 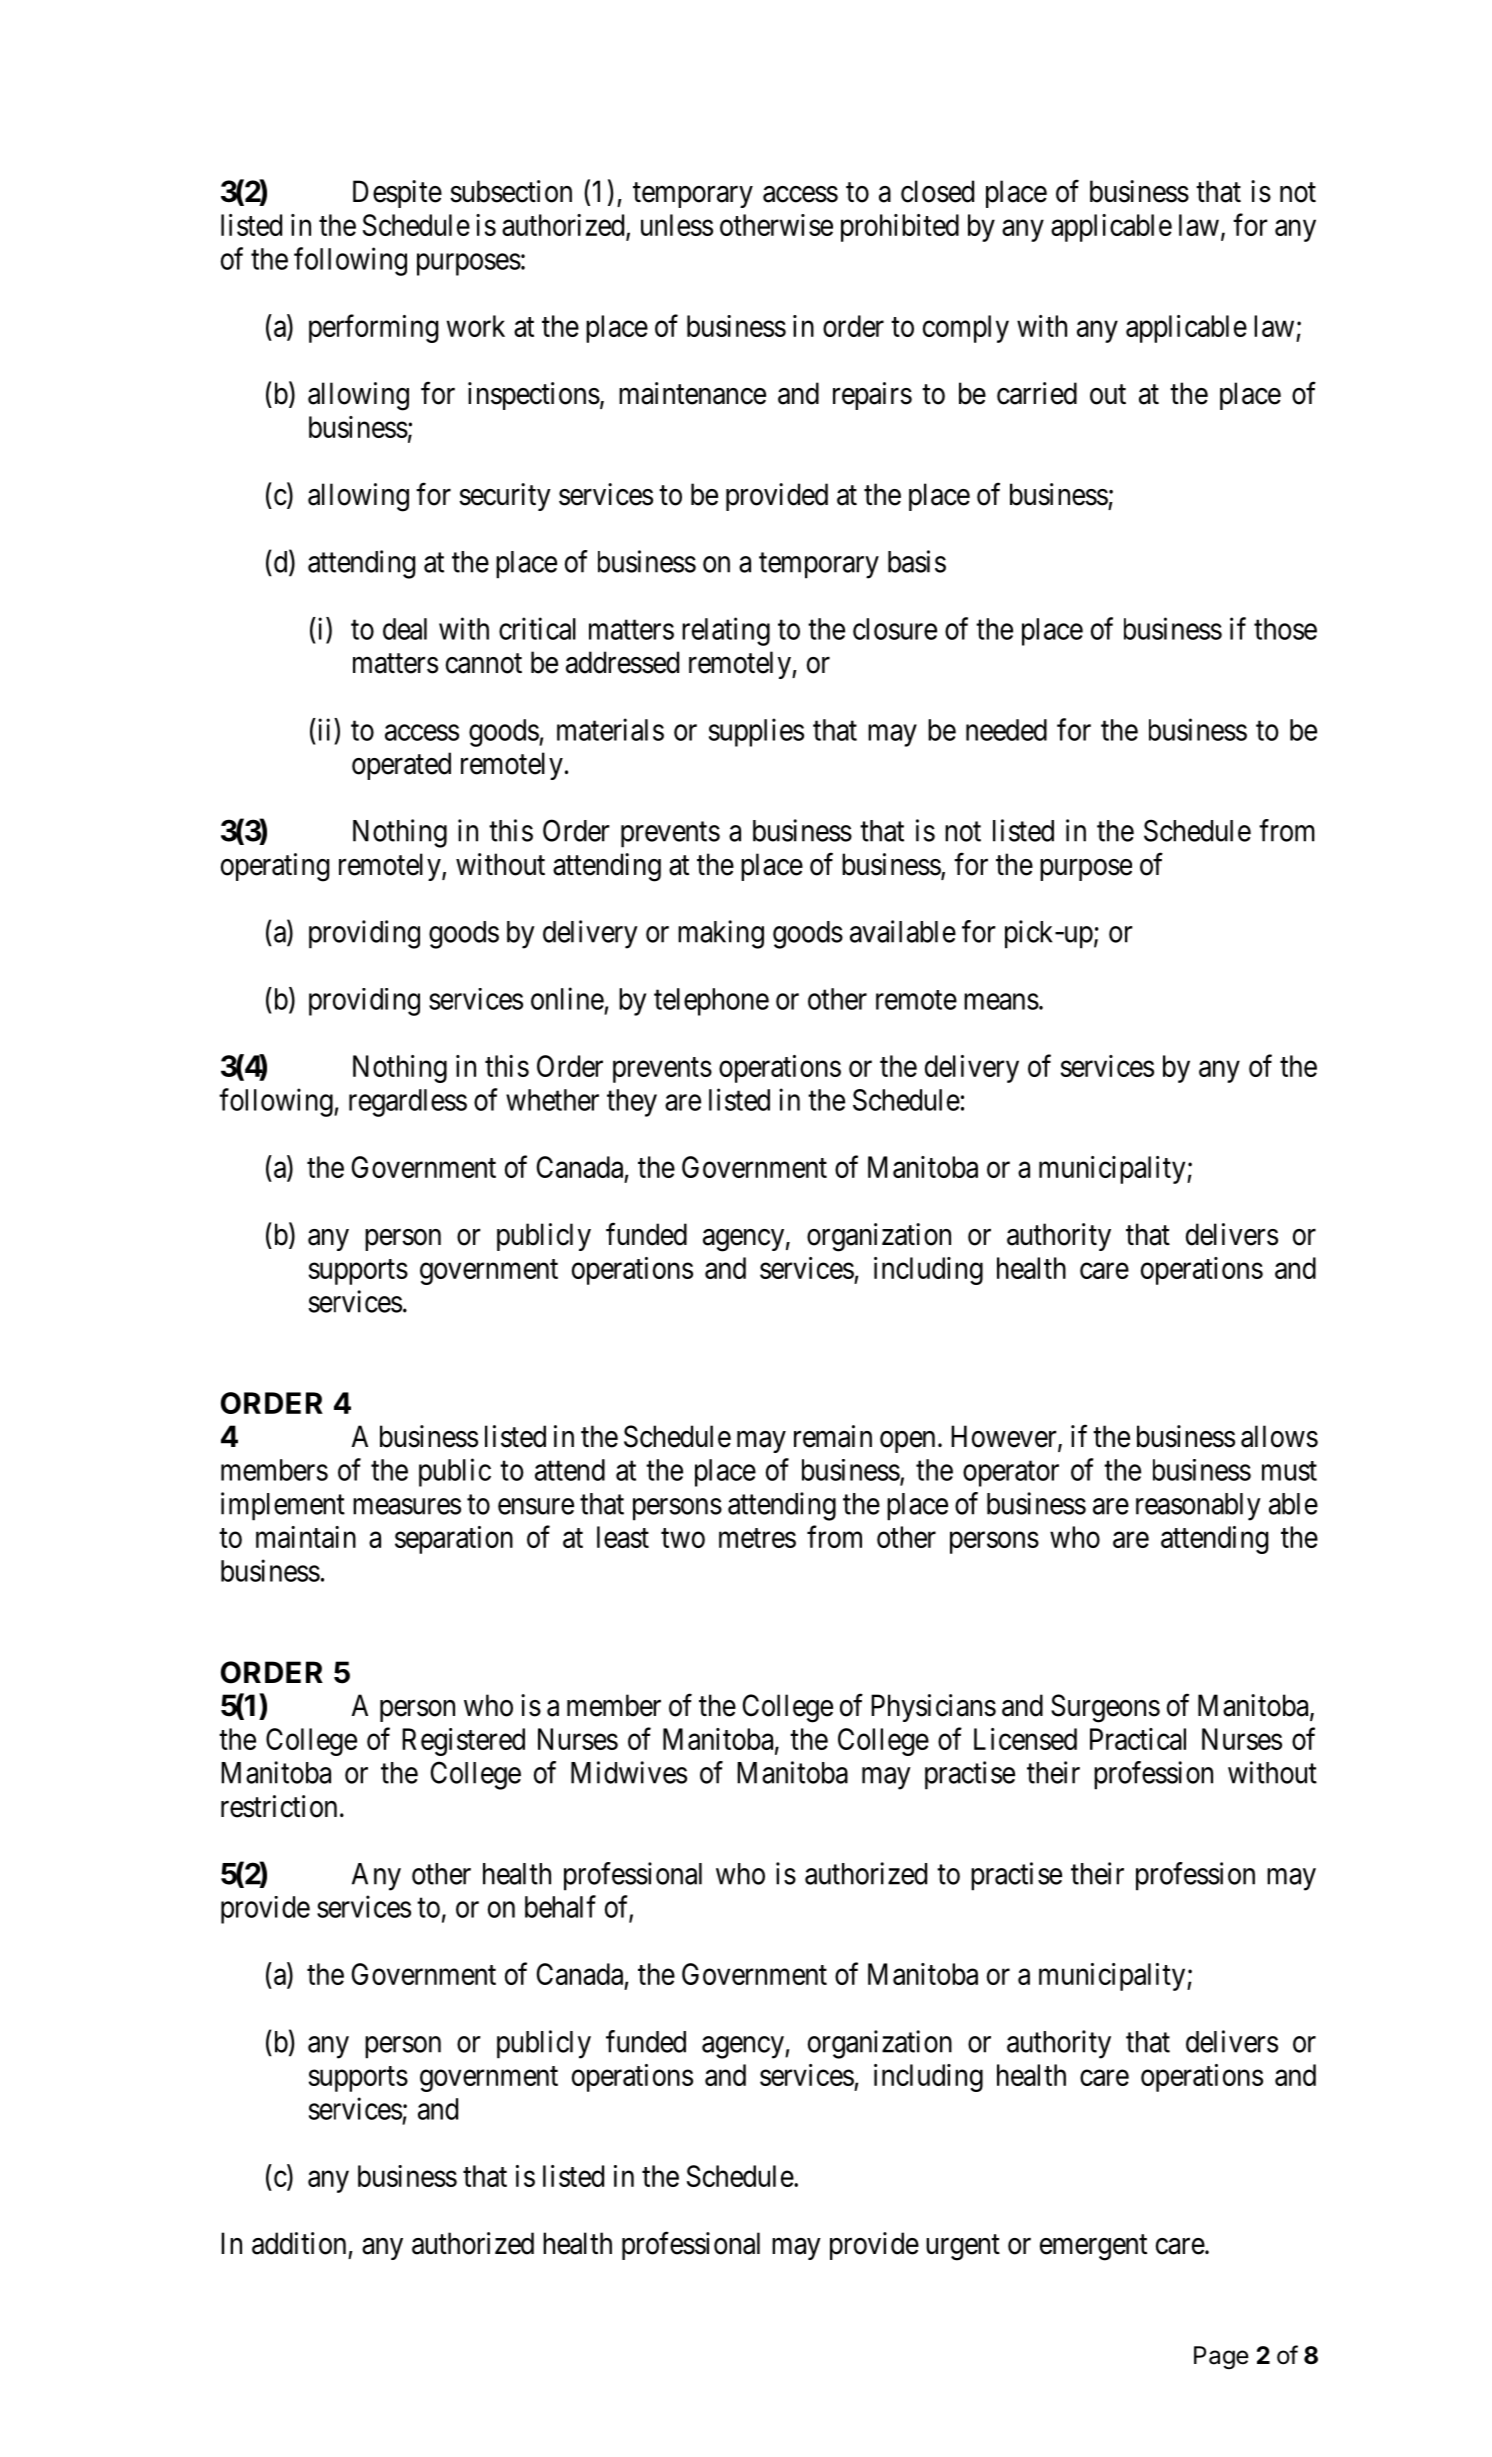 I want to click on Despite, so click(x=397, y=194).
